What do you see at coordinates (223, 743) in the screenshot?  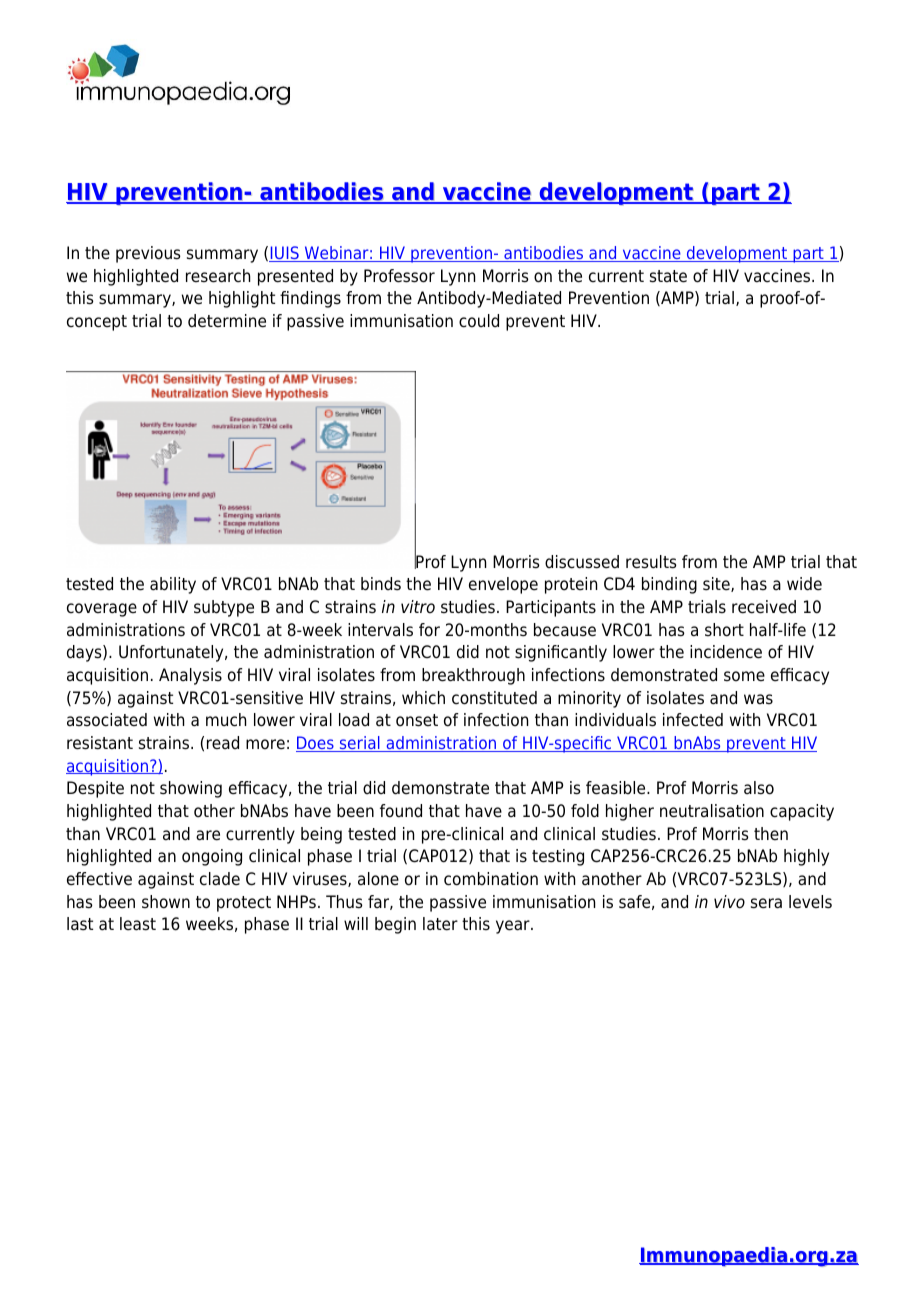 I see `read` at bounding box center [223, 743].
